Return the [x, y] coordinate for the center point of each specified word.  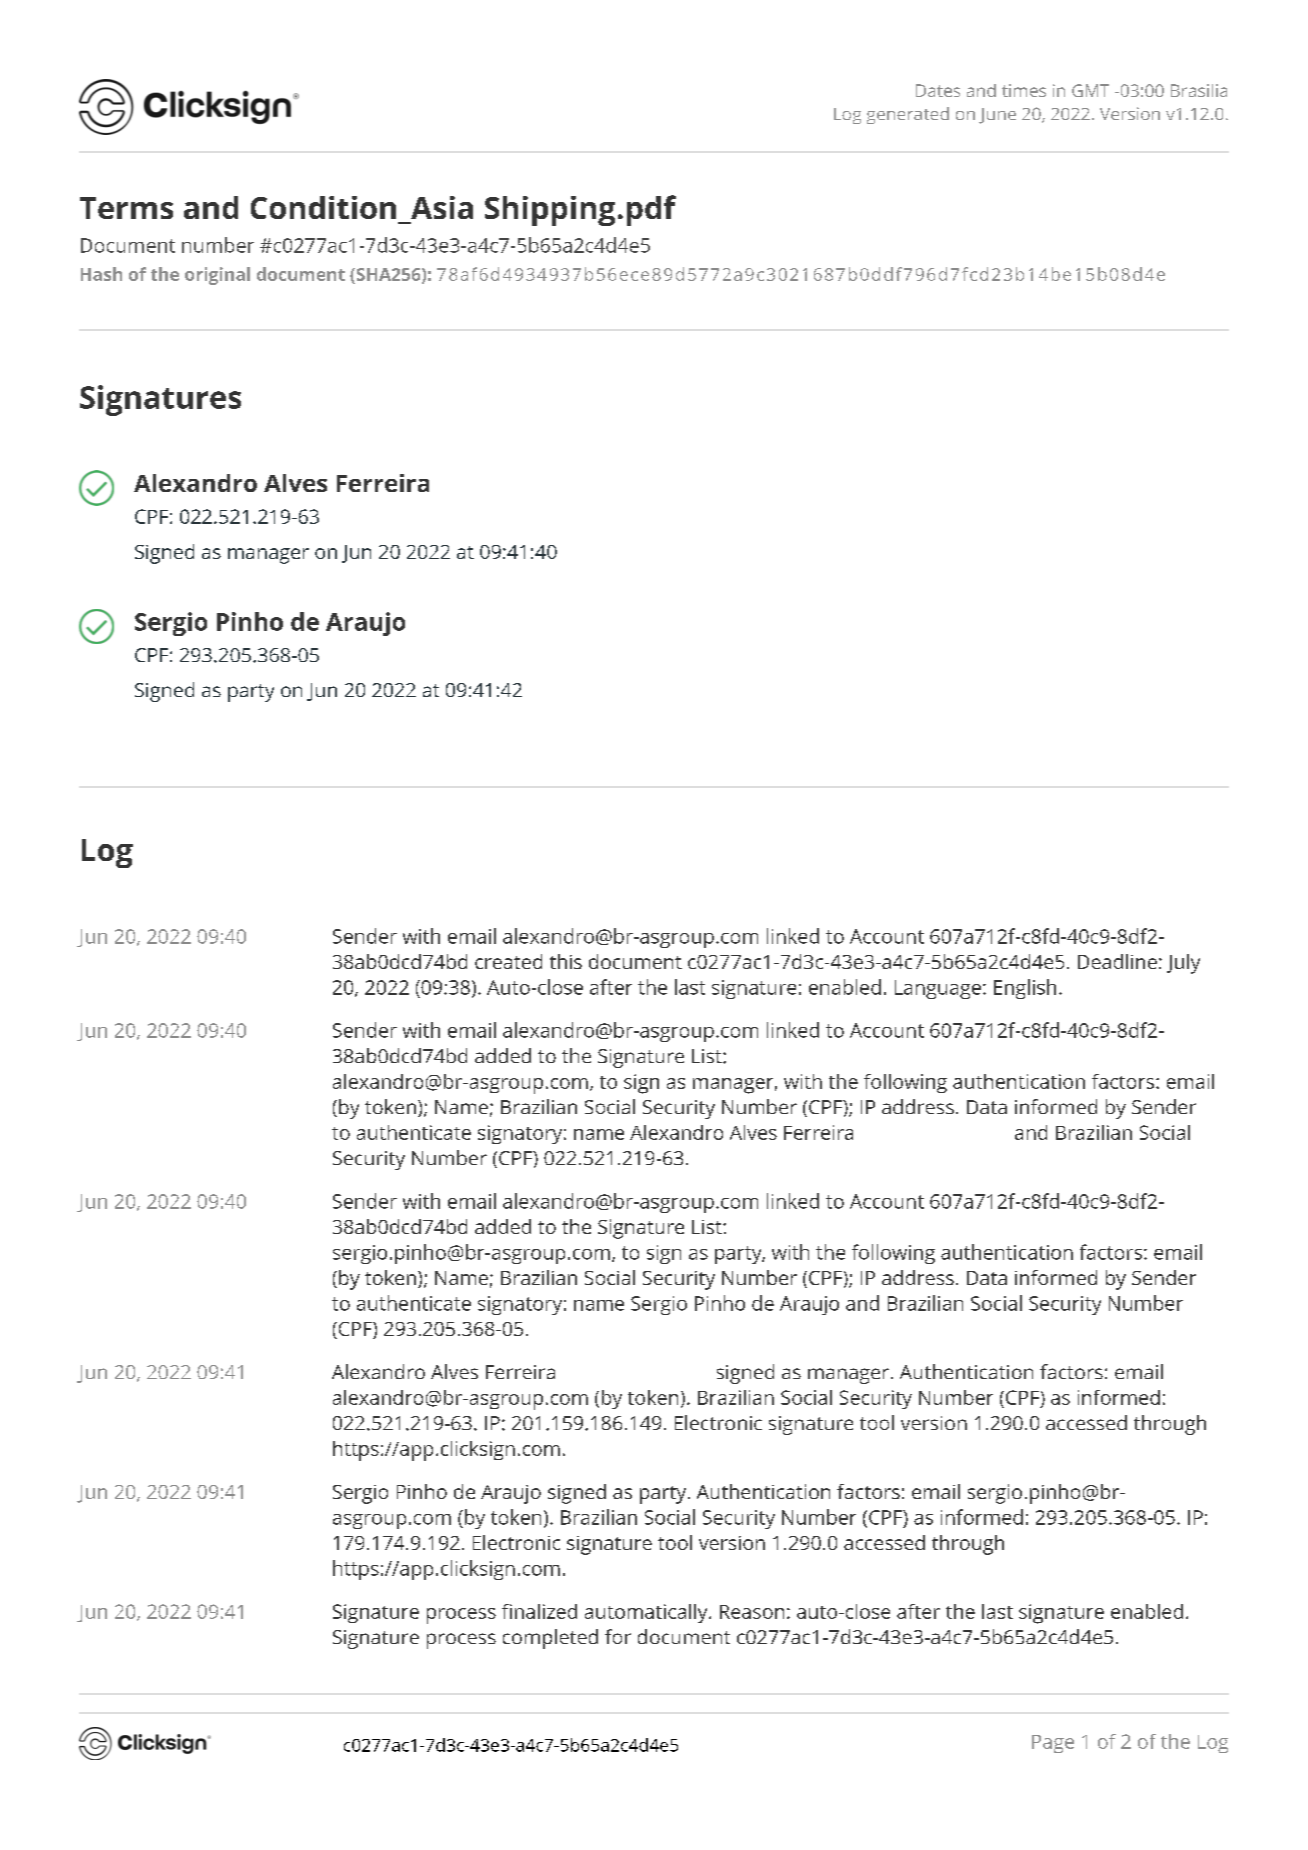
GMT [1090, 90]
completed [550, 1639]
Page [1053, 1744]
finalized [539, 1611]
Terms [126, 208]
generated [908, 115]
